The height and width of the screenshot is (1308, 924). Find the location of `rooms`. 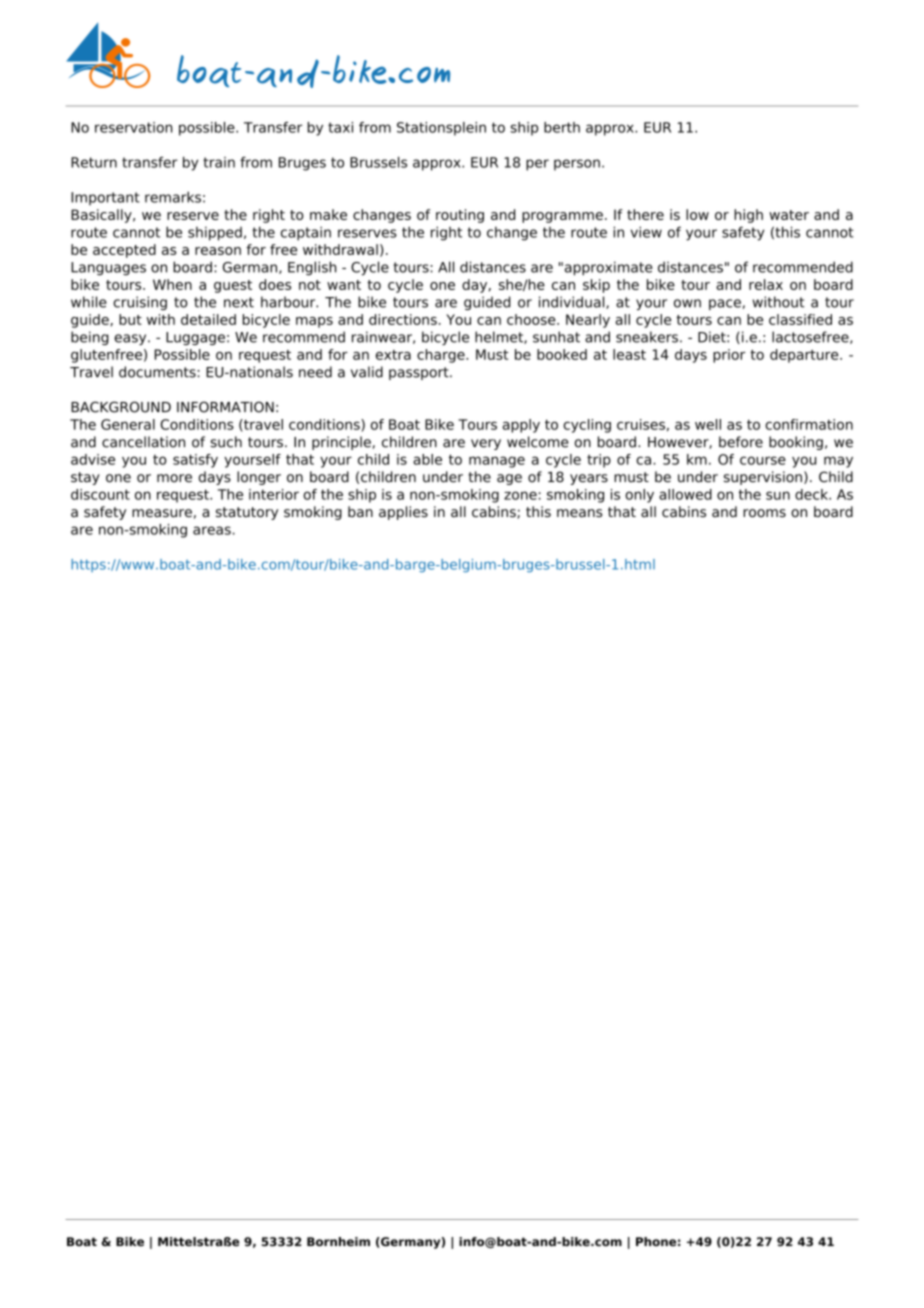

rooms is located at coordinates (764, 513).
